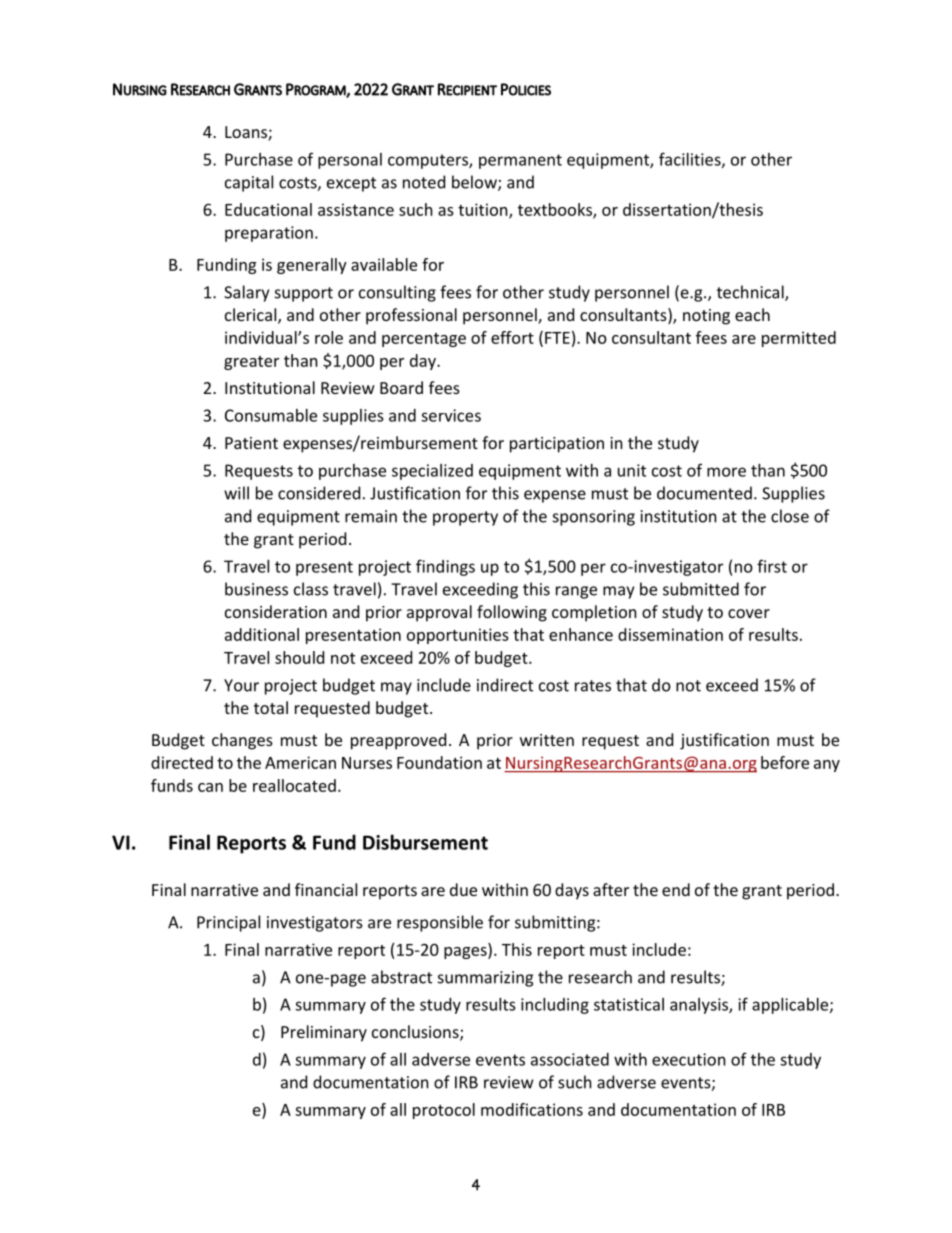  What do you see at coordinates (749, 613) in the screenshot?
I see `cover` at bounding box center [749, 613].
